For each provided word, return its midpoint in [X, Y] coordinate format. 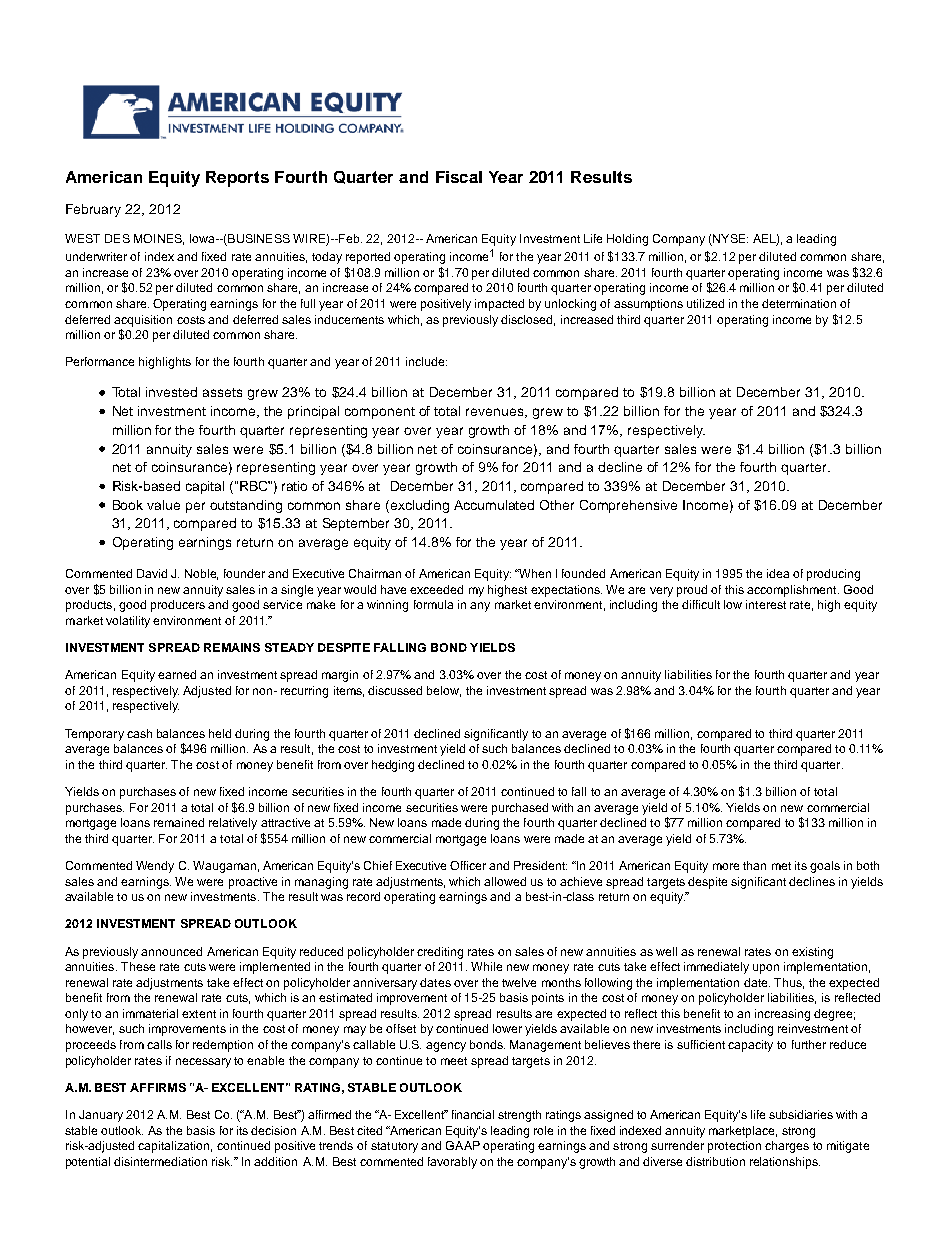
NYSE [729, 240]
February [93, 210]
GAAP [463, 1145]
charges [787, 1147]
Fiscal [459, 177]
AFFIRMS [158, 1087]
